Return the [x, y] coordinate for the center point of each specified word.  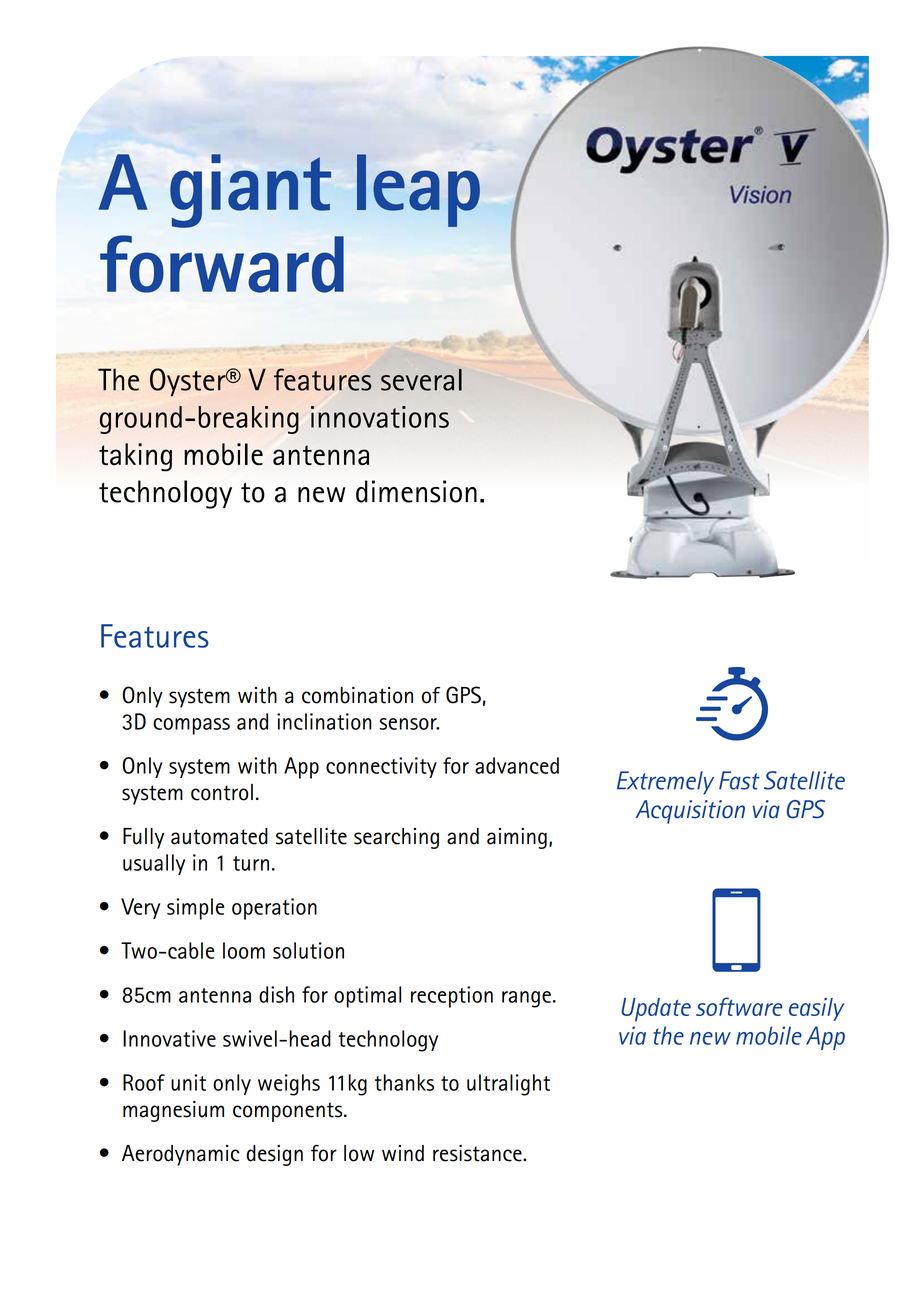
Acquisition [690, 812]
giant [250, 191]
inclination [324, 721]
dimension [416, 491]
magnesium [173, 1111]
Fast [739, 780]
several [421, 380]
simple [195, 909]
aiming [517, 838]
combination [357, 695]
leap [418, 190]
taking [135, 457]
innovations [380, 417]
